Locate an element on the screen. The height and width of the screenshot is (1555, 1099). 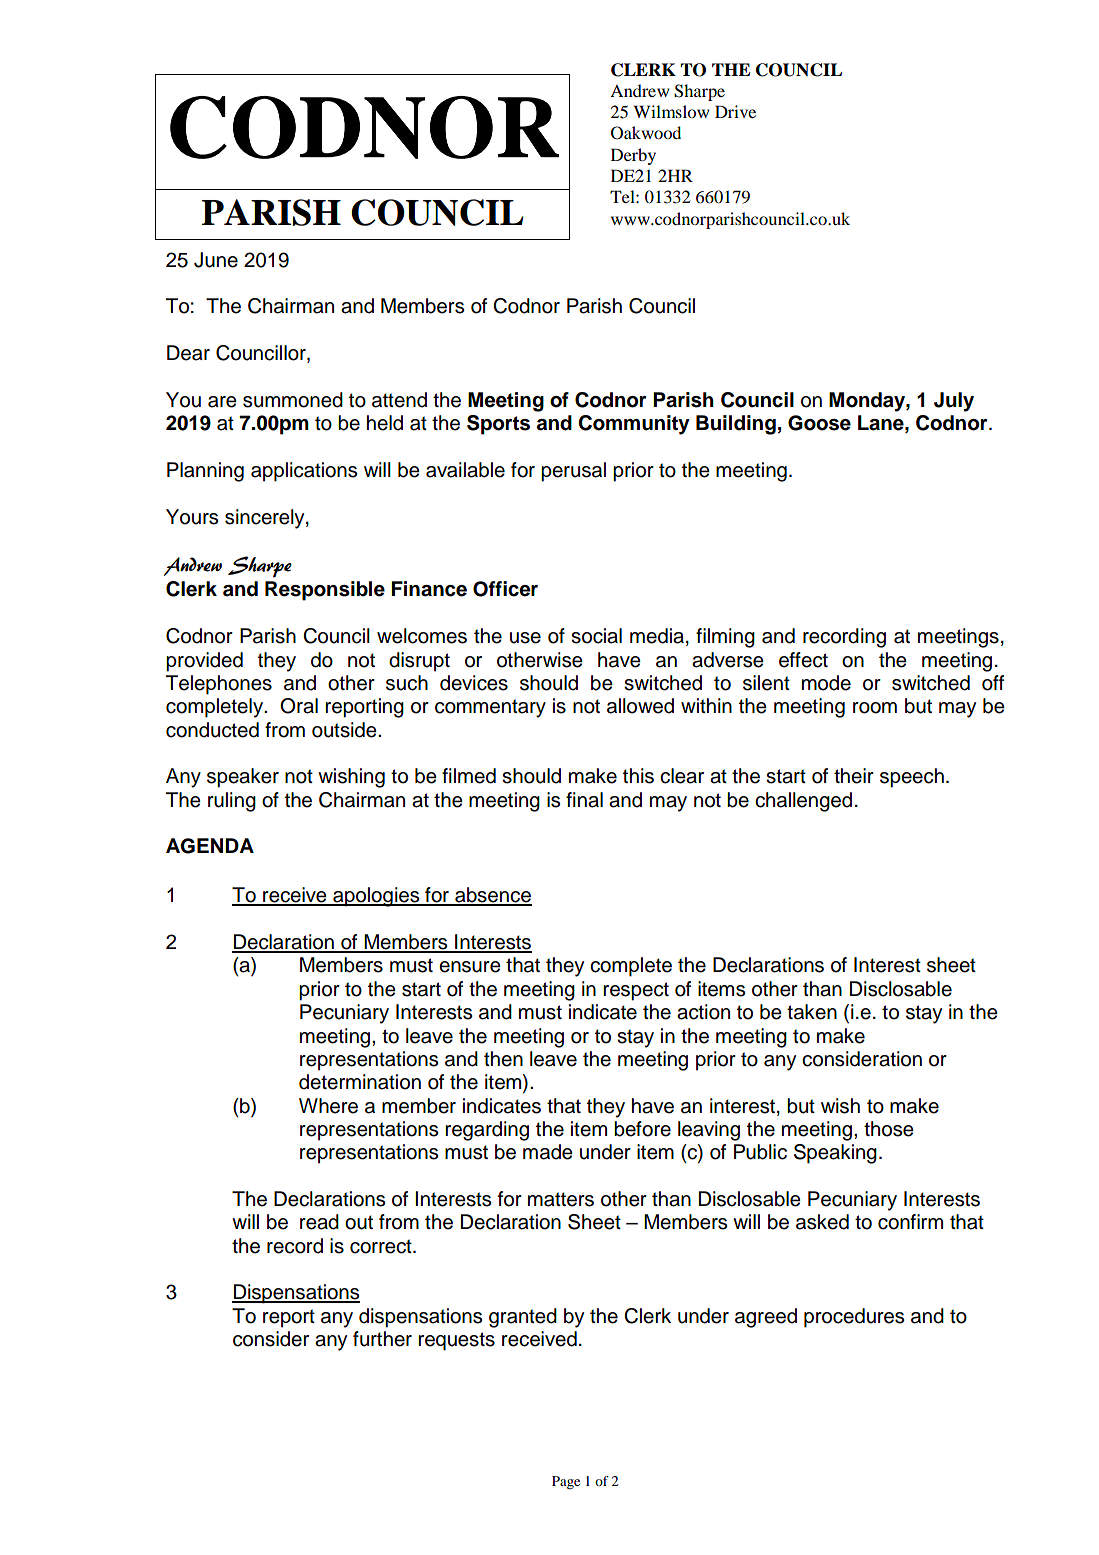
Drive is located at coordinates (735, 111).
